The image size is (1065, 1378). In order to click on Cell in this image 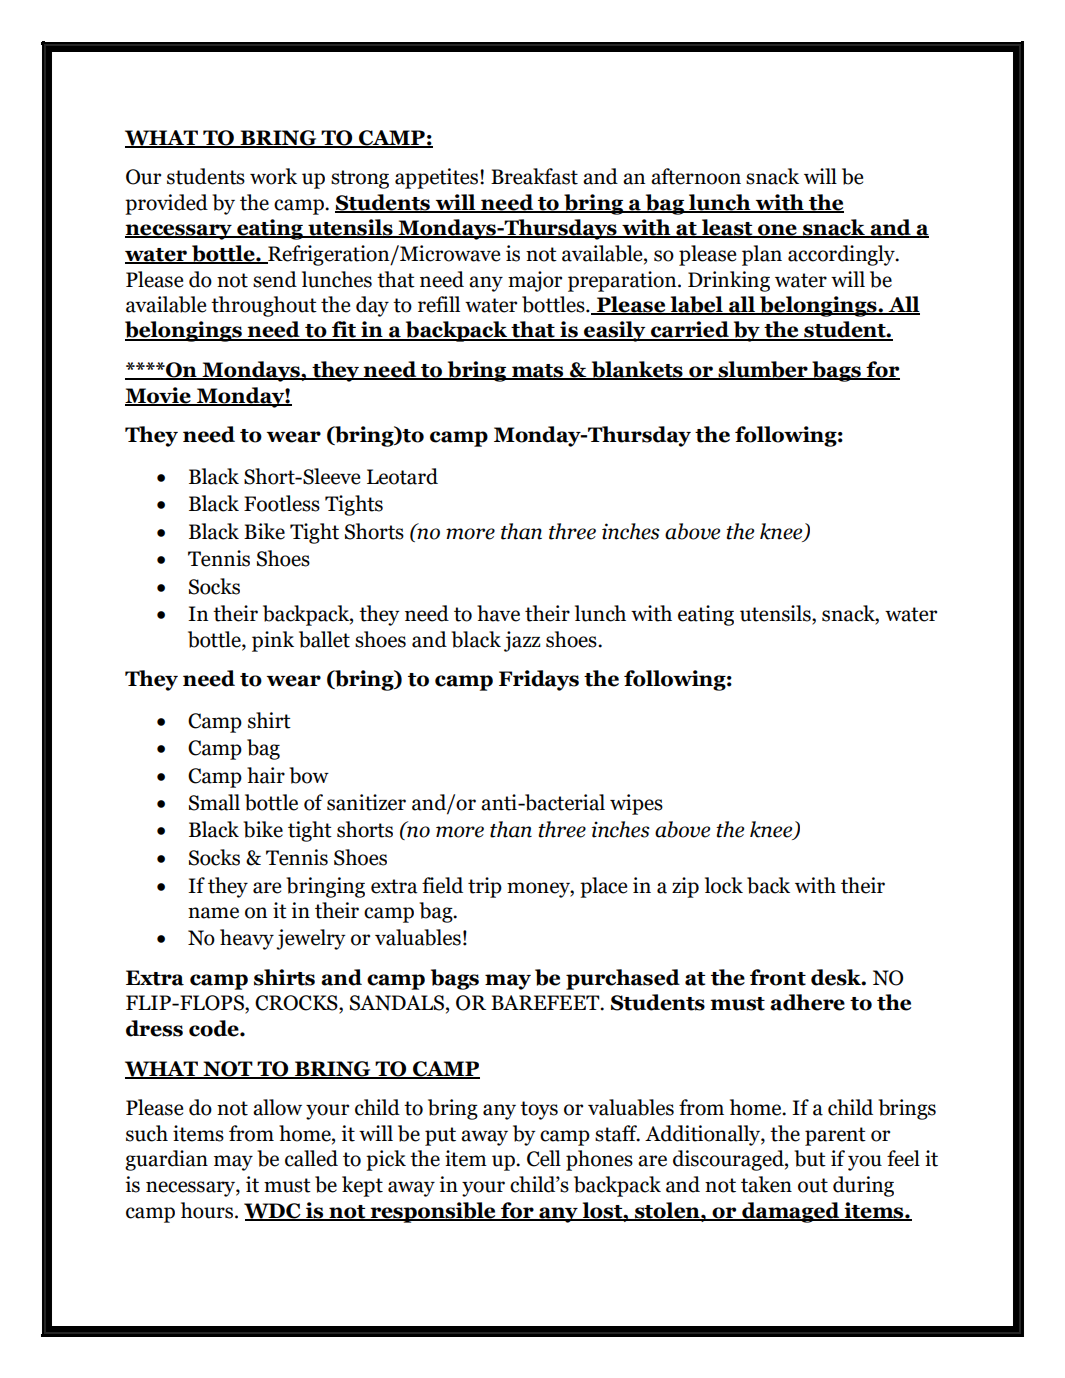, I will do `click(544, 1158)`.
